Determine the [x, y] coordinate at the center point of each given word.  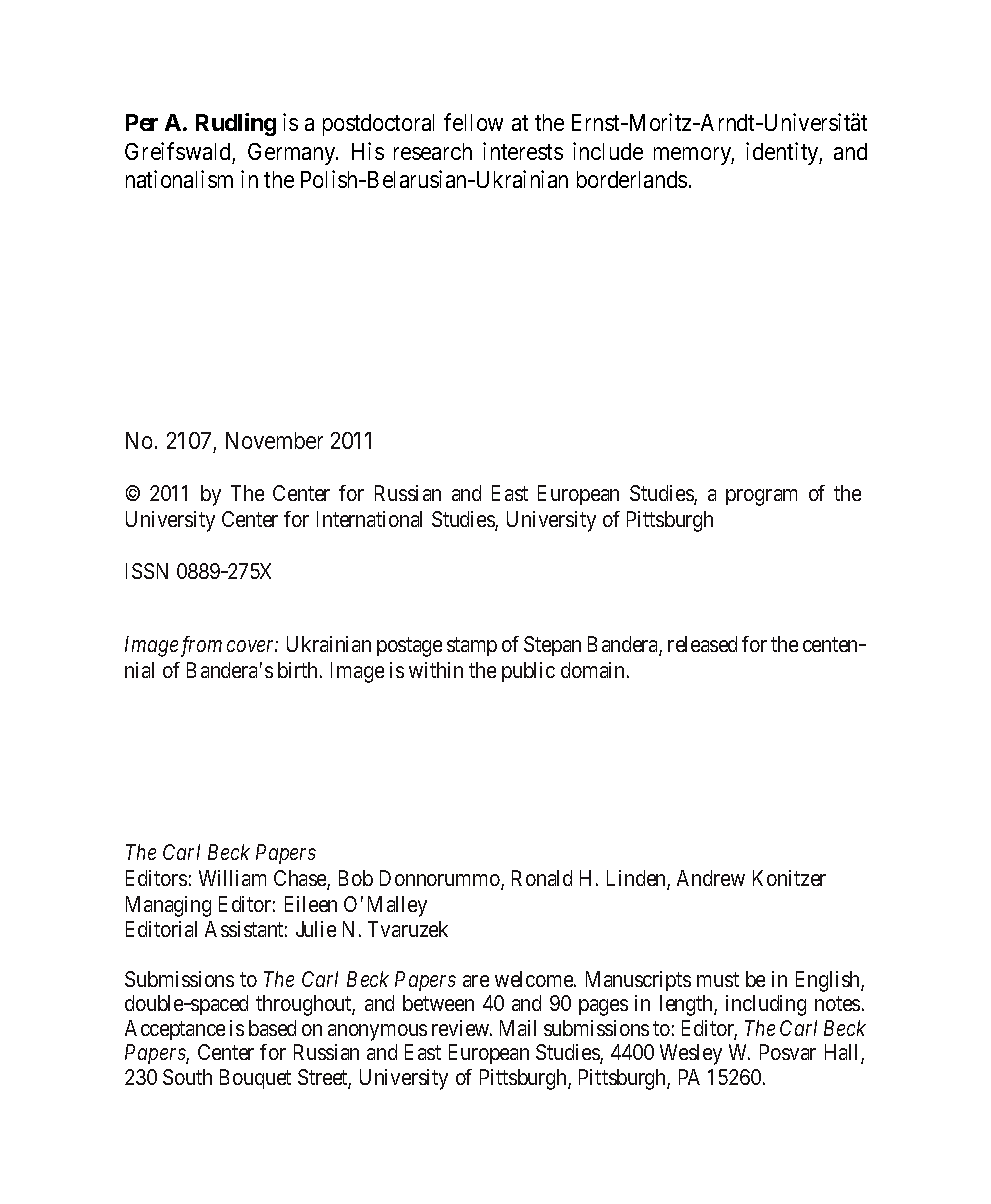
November [274, 440]
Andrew [711, 878]
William [232, 878]
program [761, 497]
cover [252, 646]
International [369, 519]
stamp [472, 646]
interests [523, 151]
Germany [293, 154]
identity [784, 153]
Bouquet [255, 1079]
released [702, 644]
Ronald [542, 878]
